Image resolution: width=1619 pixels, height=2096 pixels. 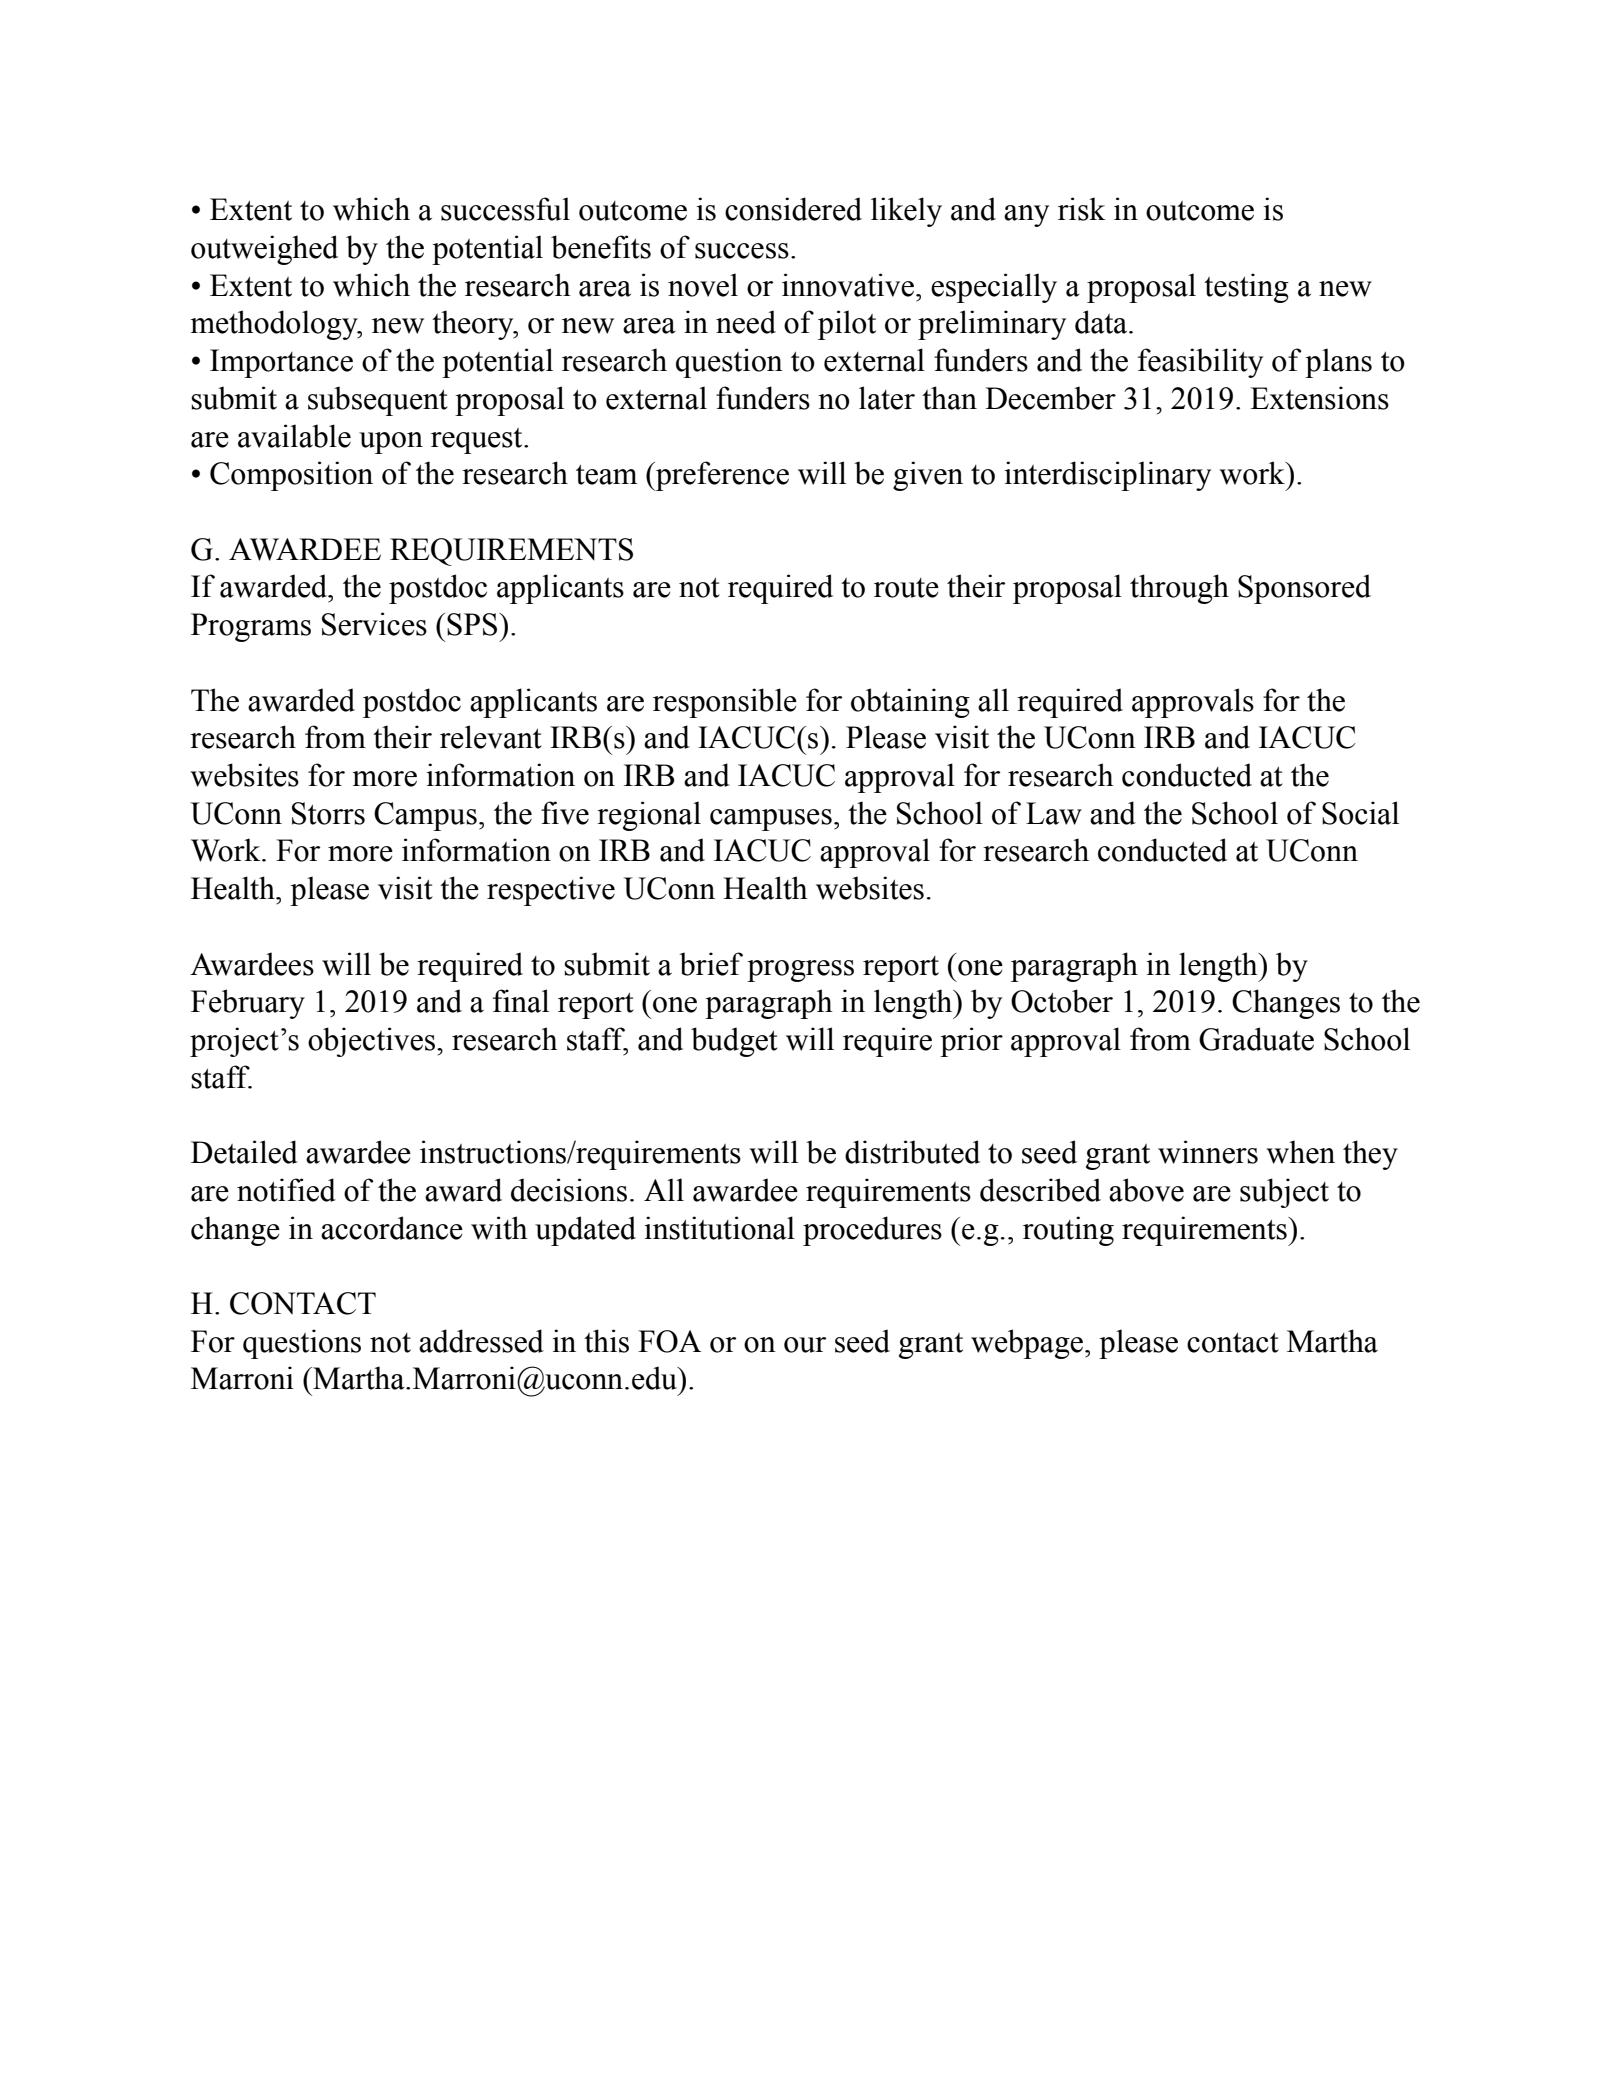 I want to click on responsible, so click(x=725, y=703).
